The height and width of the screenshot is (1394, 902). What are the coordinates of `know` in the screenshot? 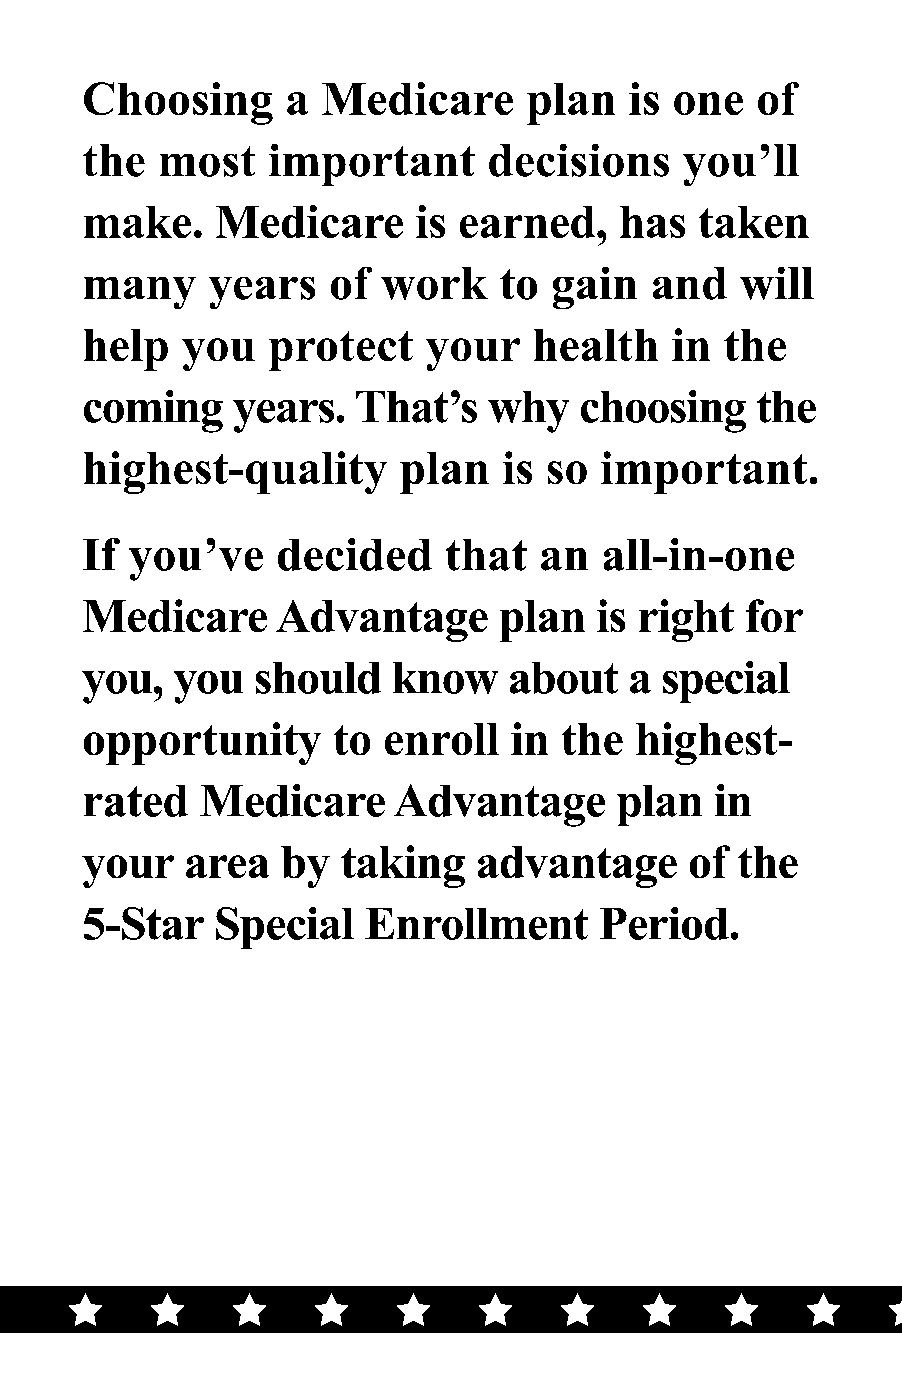 It's located at (445, 678).
